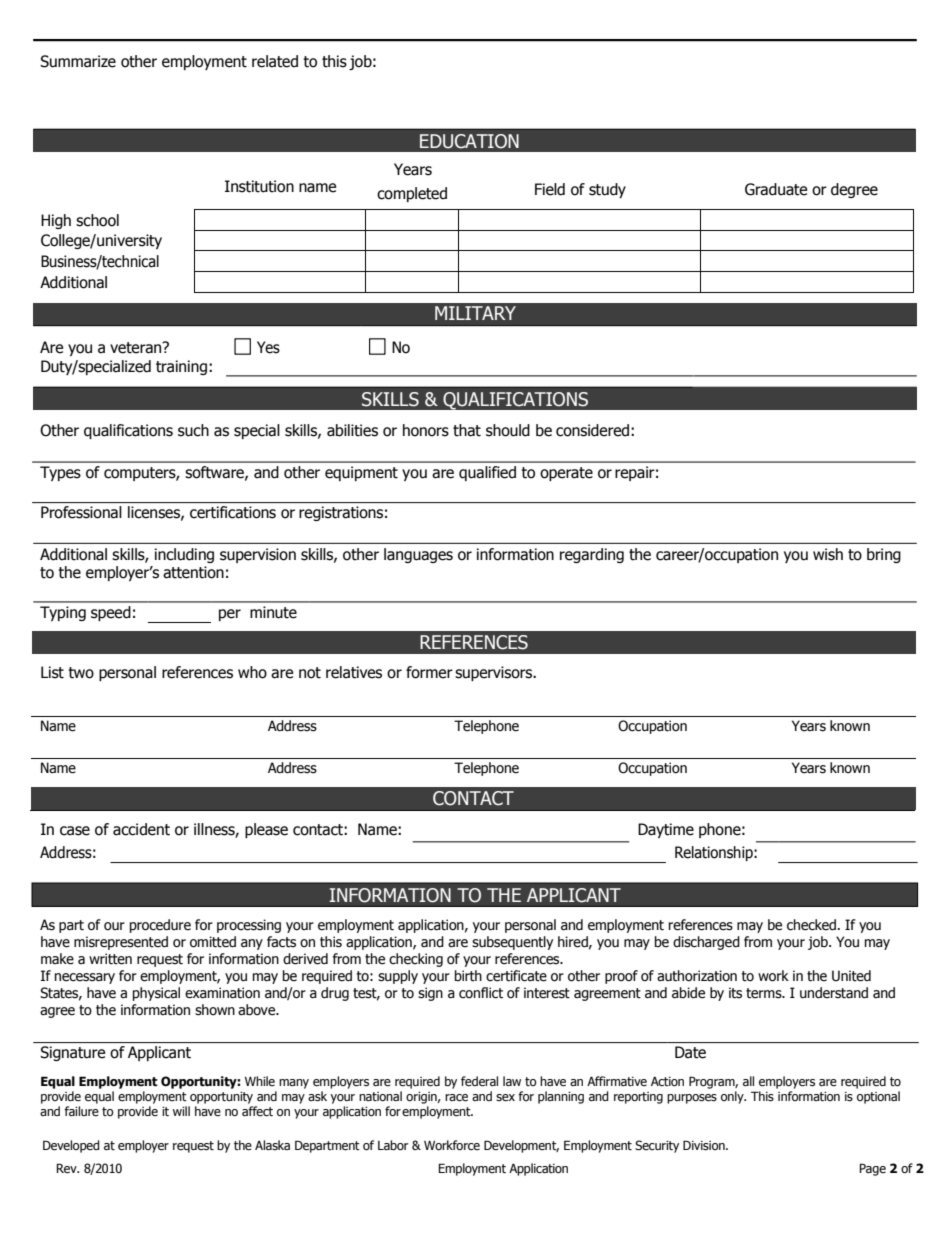  What do you see at coordinates (666, 830) in the document?
I see `Daytime` at bounding box center [666, 830].
